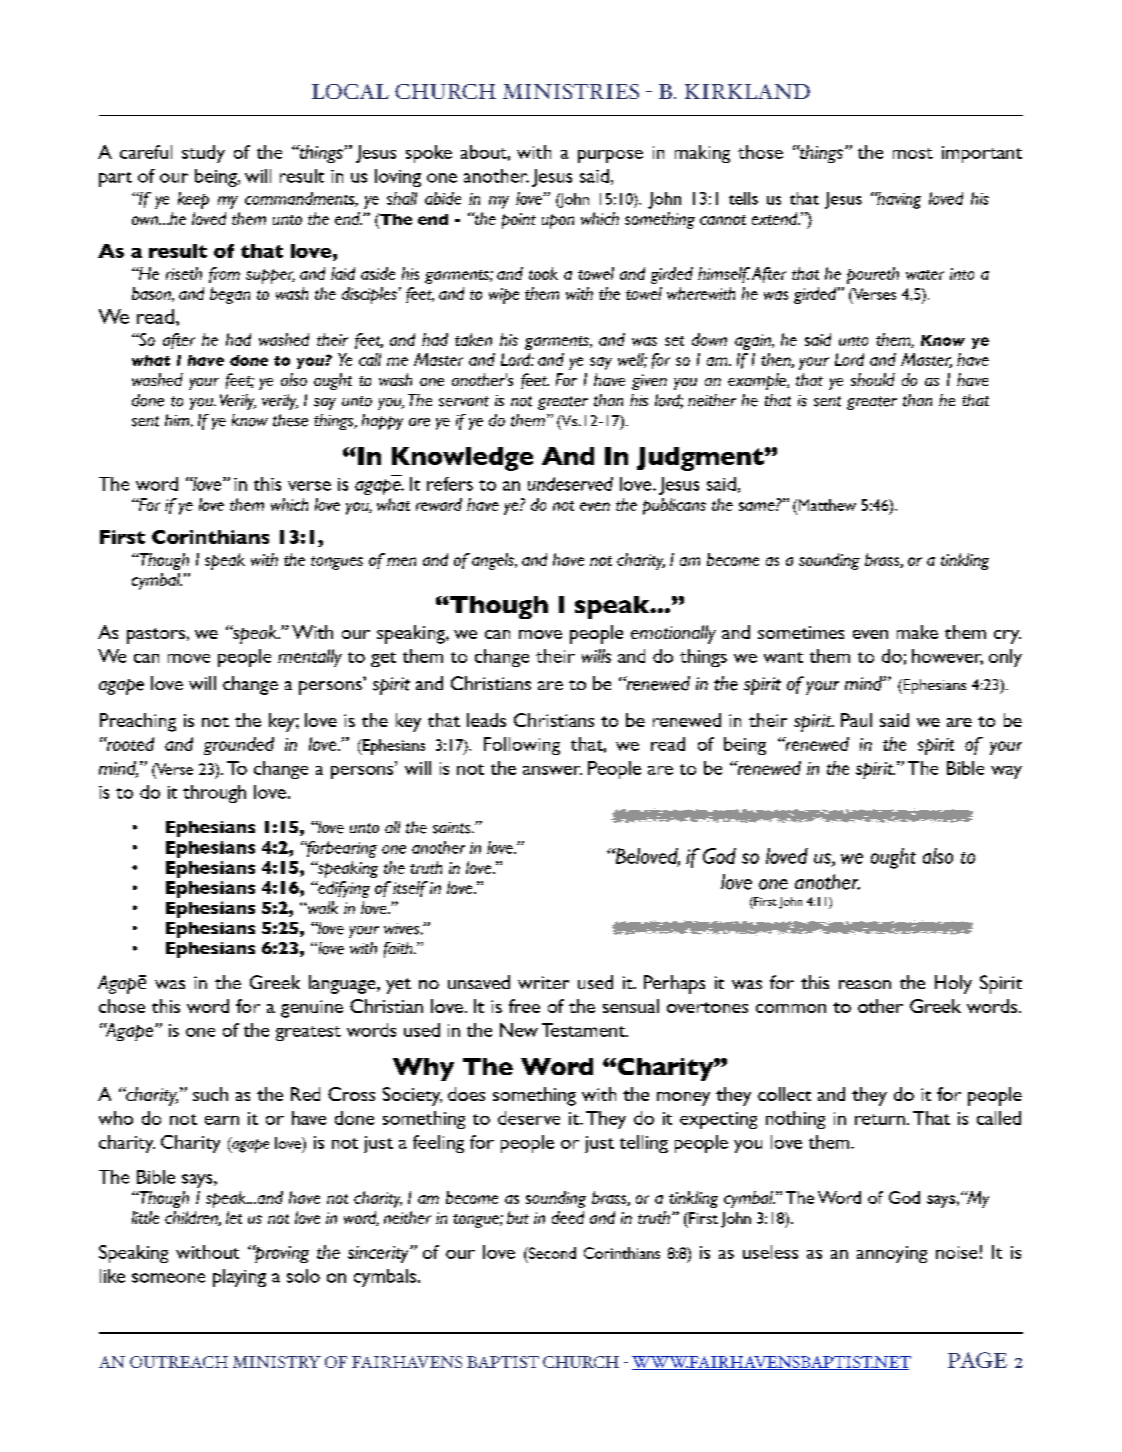  I want to click on study, so click(203, 154).
